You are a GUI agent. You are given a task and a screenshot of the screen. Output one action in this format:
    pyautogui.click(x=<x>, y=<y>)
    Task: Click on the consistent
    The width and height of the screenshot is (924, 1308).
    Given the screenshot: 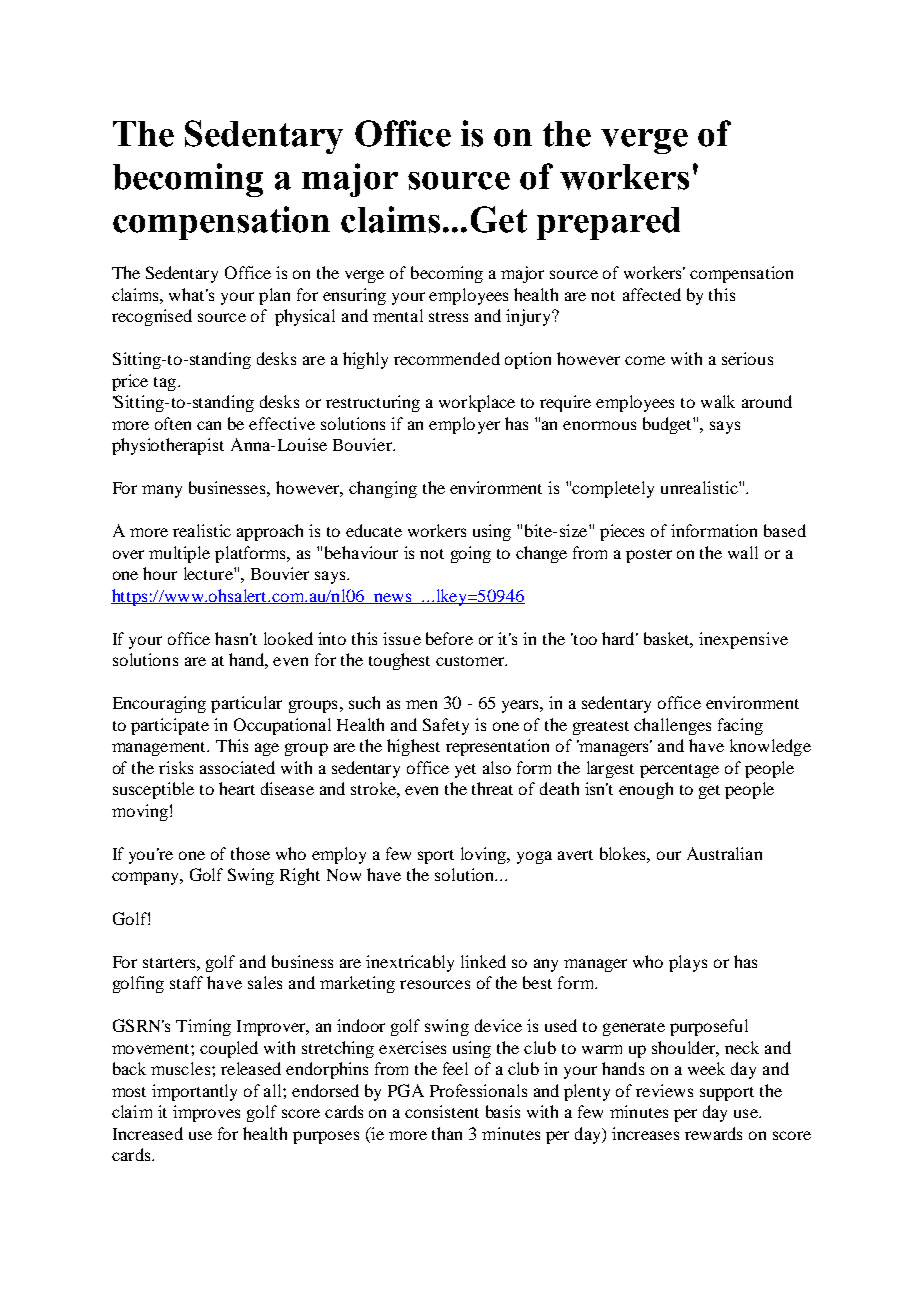 What is the action you would take?
    pyautogui.click(x=442, y=1111)
